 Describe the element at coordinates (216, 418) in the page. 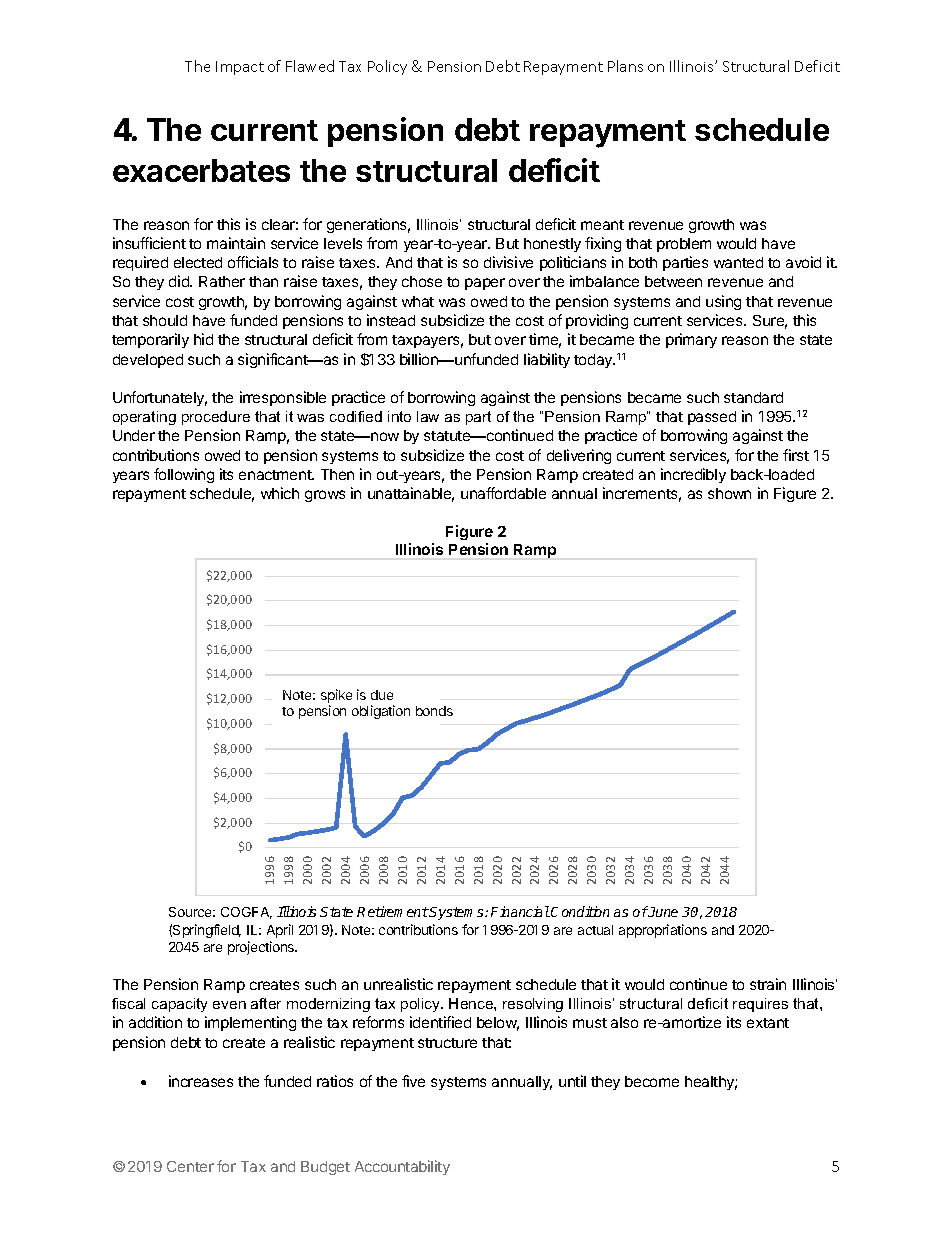

I see `procedure` at that location.
